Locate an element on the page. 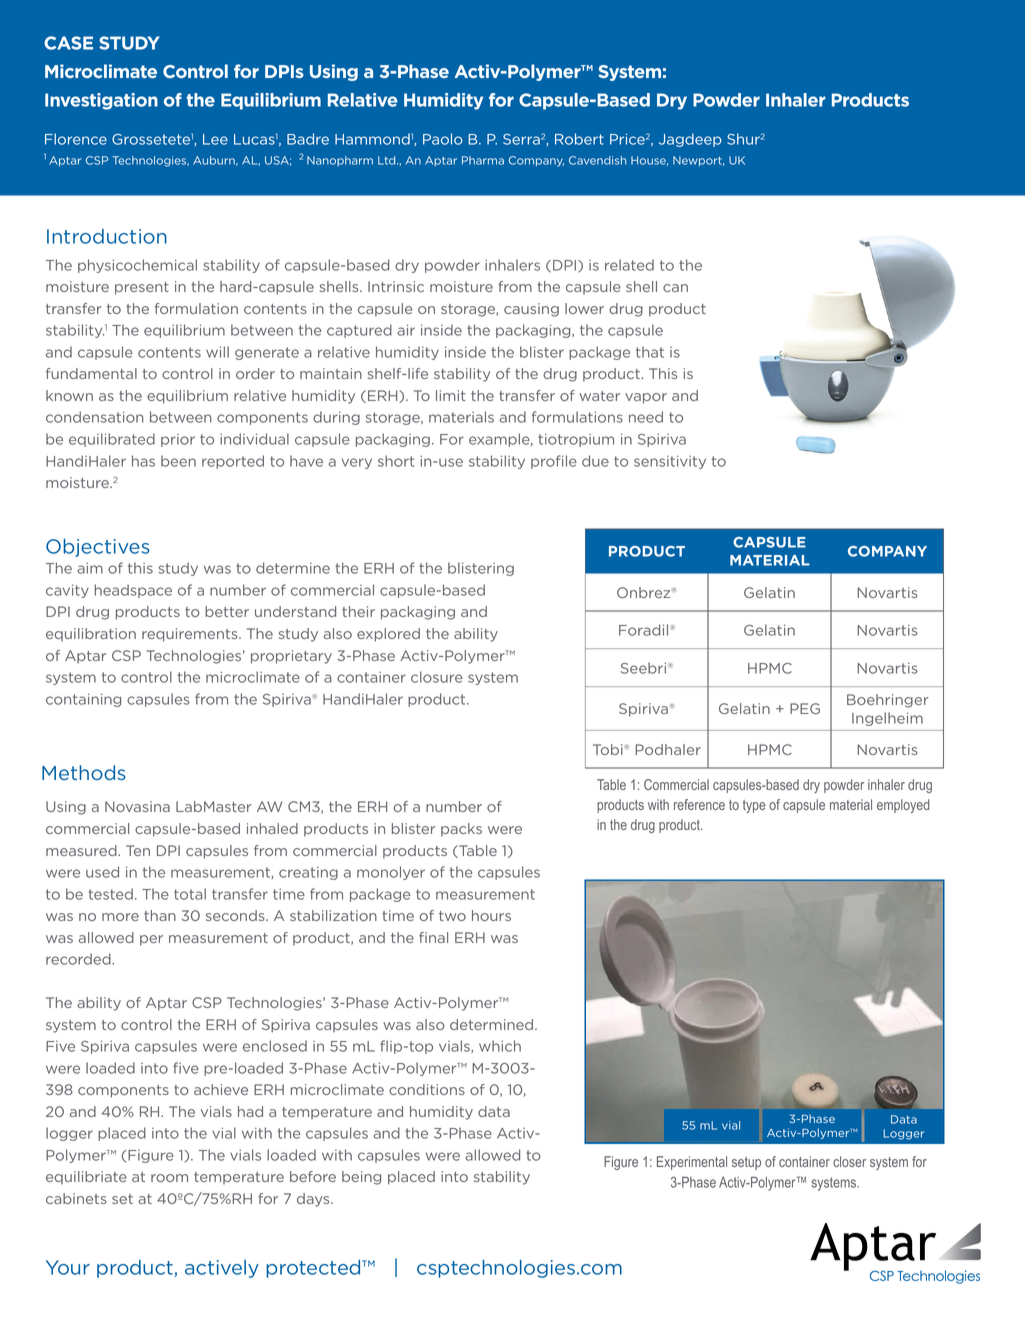 The image size is (1025, 1326). PEG is located at coordinates (805, 708).
